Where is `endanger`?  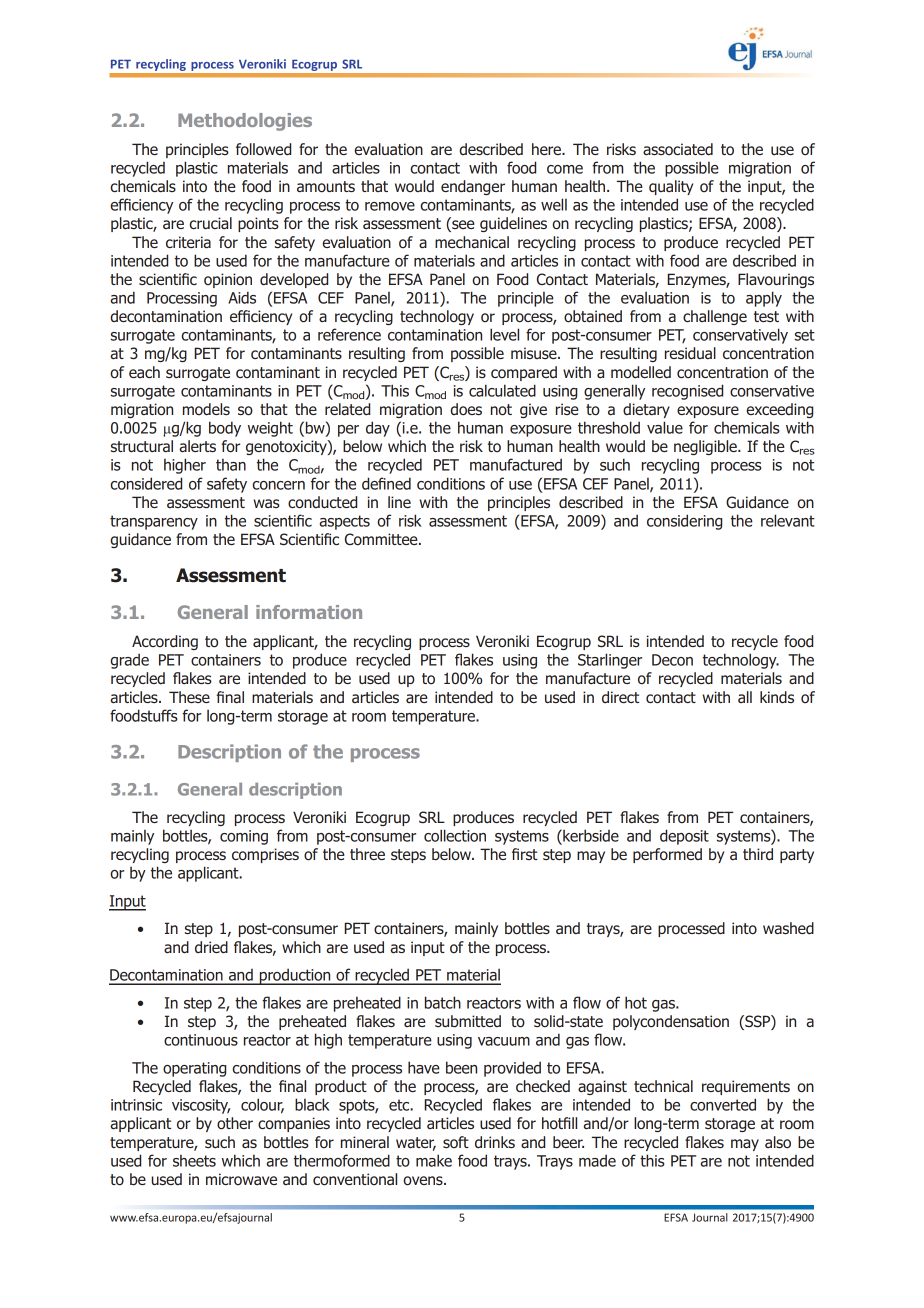
endanger is located at coordinates (473, 187).
